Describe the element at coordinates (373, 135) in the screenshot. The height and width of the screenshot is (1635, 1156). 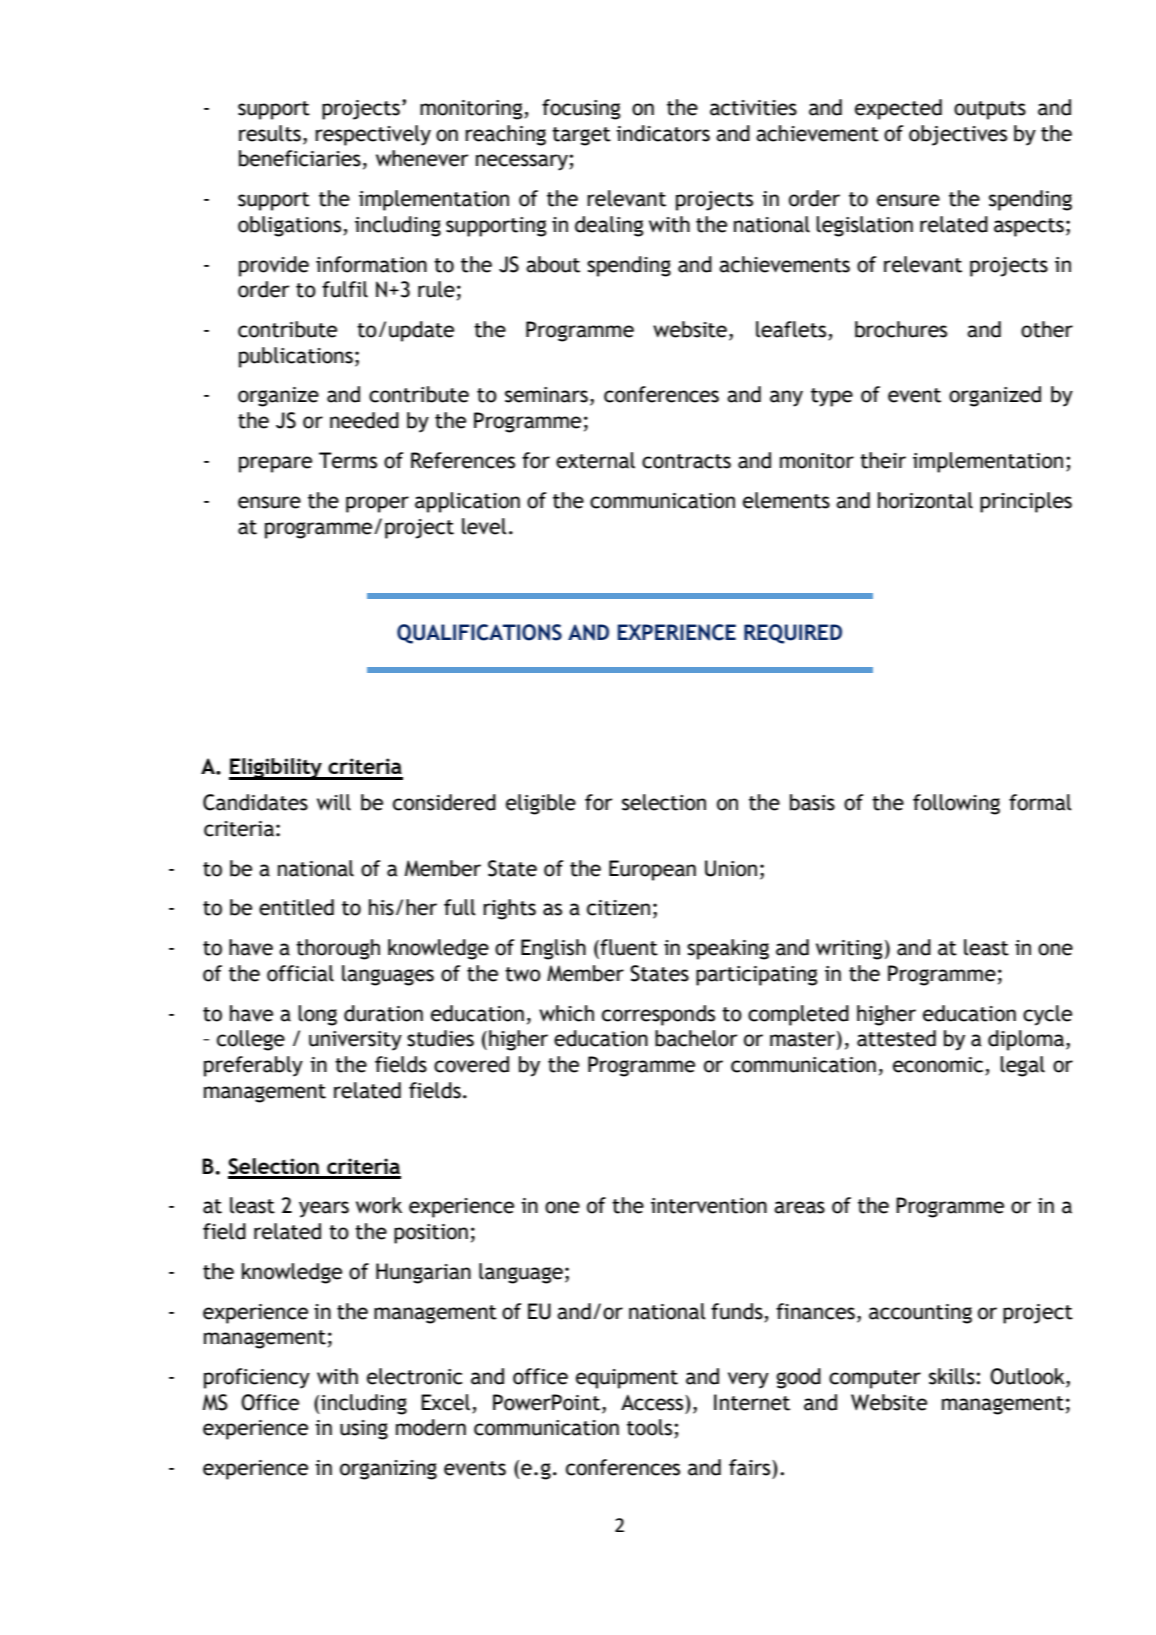
I see `respectively` at that location.
